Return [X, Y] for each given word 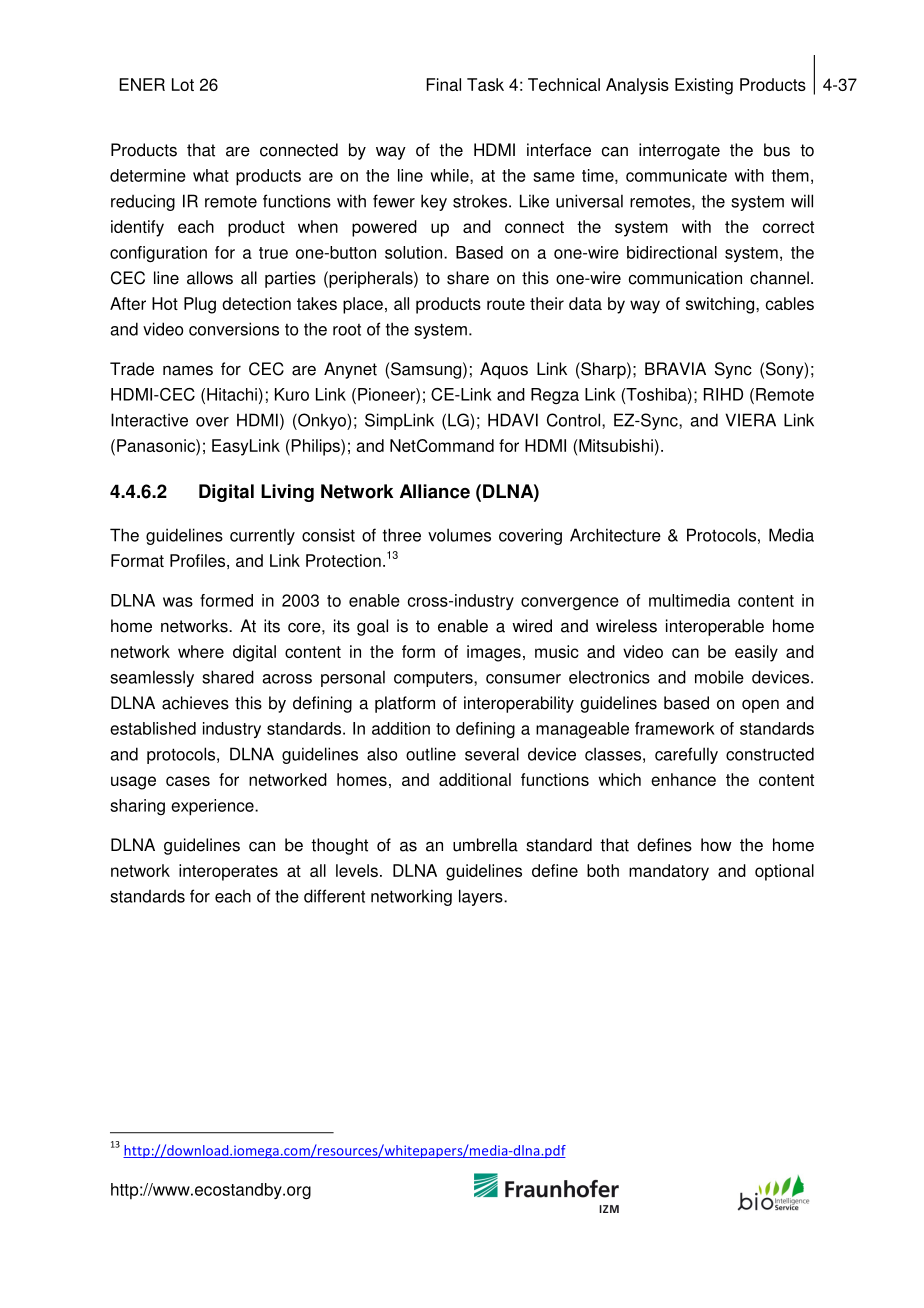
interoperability [519, 704]
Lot [183, 84]
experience [213, 807]
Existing [704, 86]
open [760, 706]
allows [210, 278]
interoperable [715, 627]
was [178, 602]
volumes [459, 535]
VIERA [750, 420]
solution [415, 252]
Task [485, 84]
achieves [195, 703]
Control [575, 420]
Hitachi [232, 394]
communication [685, 278]
